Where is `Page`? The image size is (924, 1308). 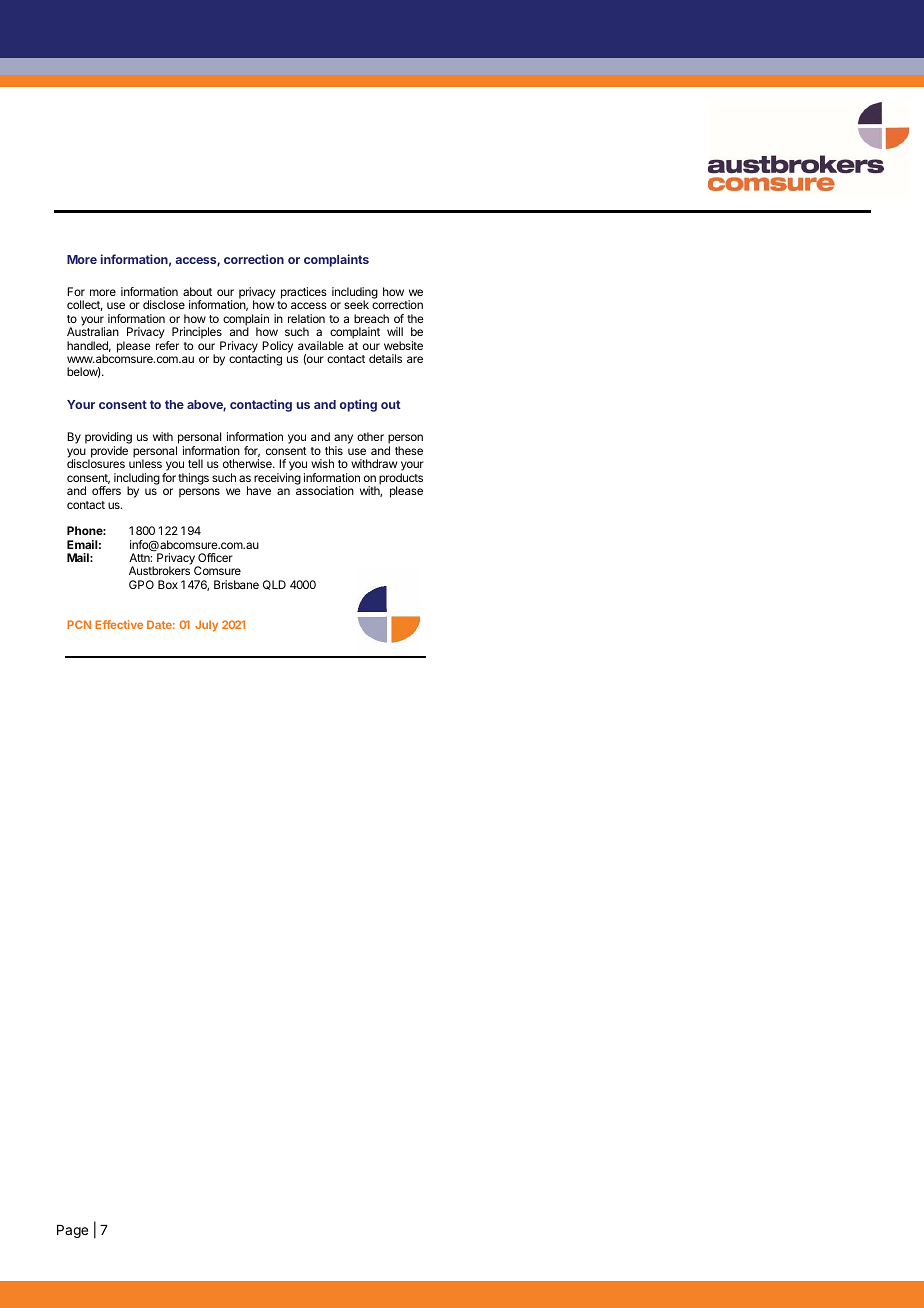 Page is located at coordinates (72, 1231).
